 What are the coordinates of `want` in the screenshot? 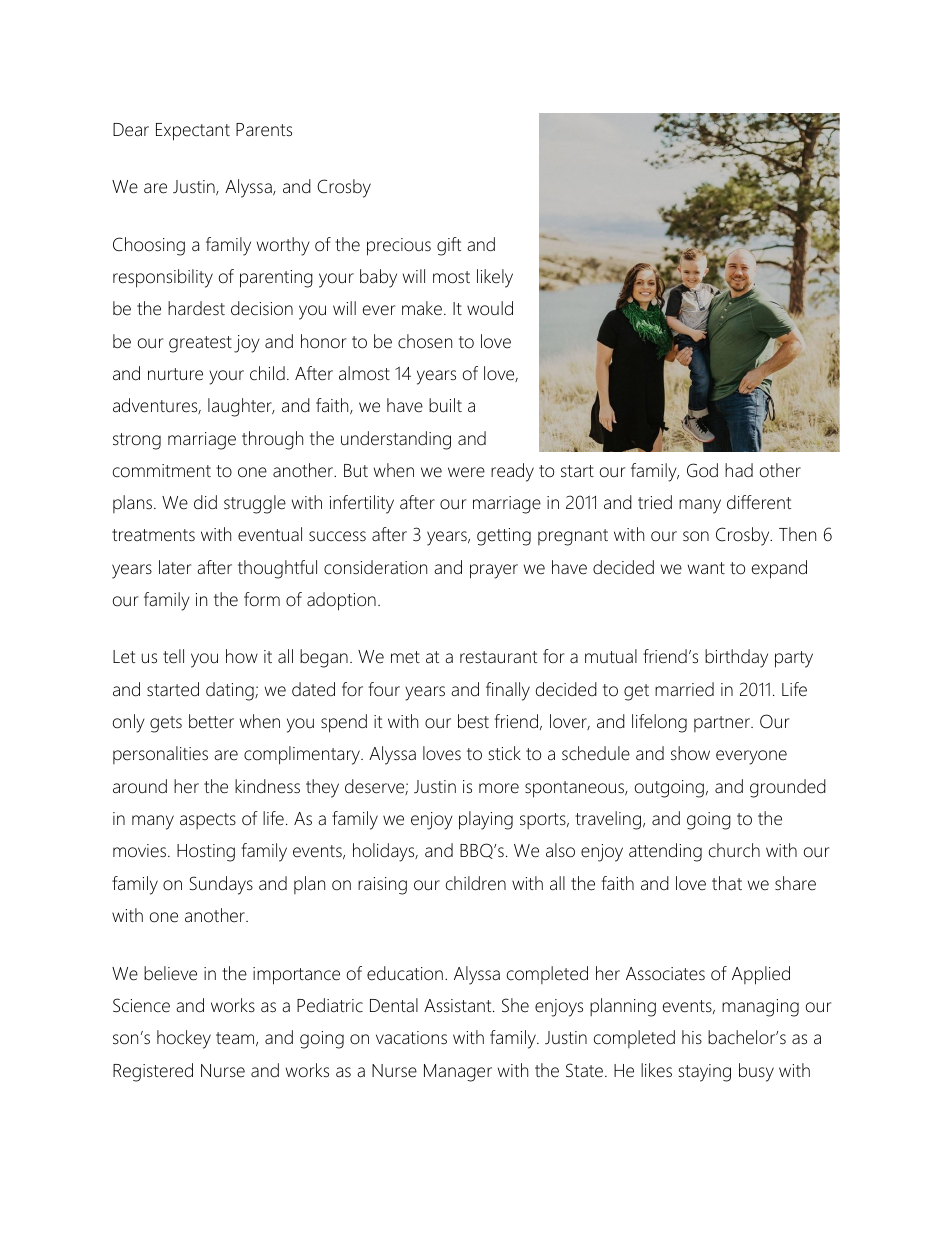 It's located at (706, 568).
